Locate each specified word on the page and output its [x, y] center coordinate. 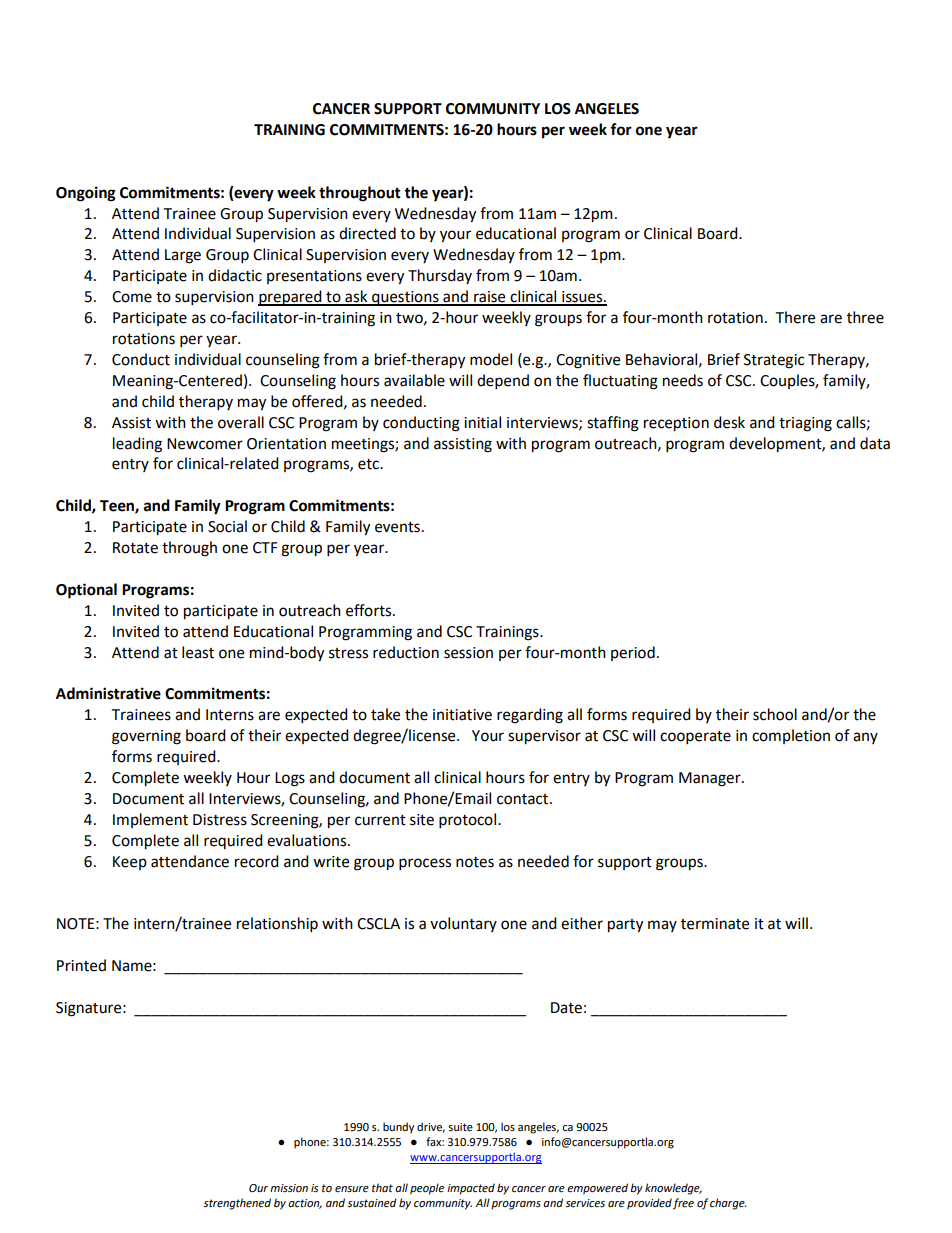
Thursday [440, 276]
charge [728, 1204]
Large [183, 256]
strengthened [237, 1204]
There [795, 317]
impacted [471, 1189]
